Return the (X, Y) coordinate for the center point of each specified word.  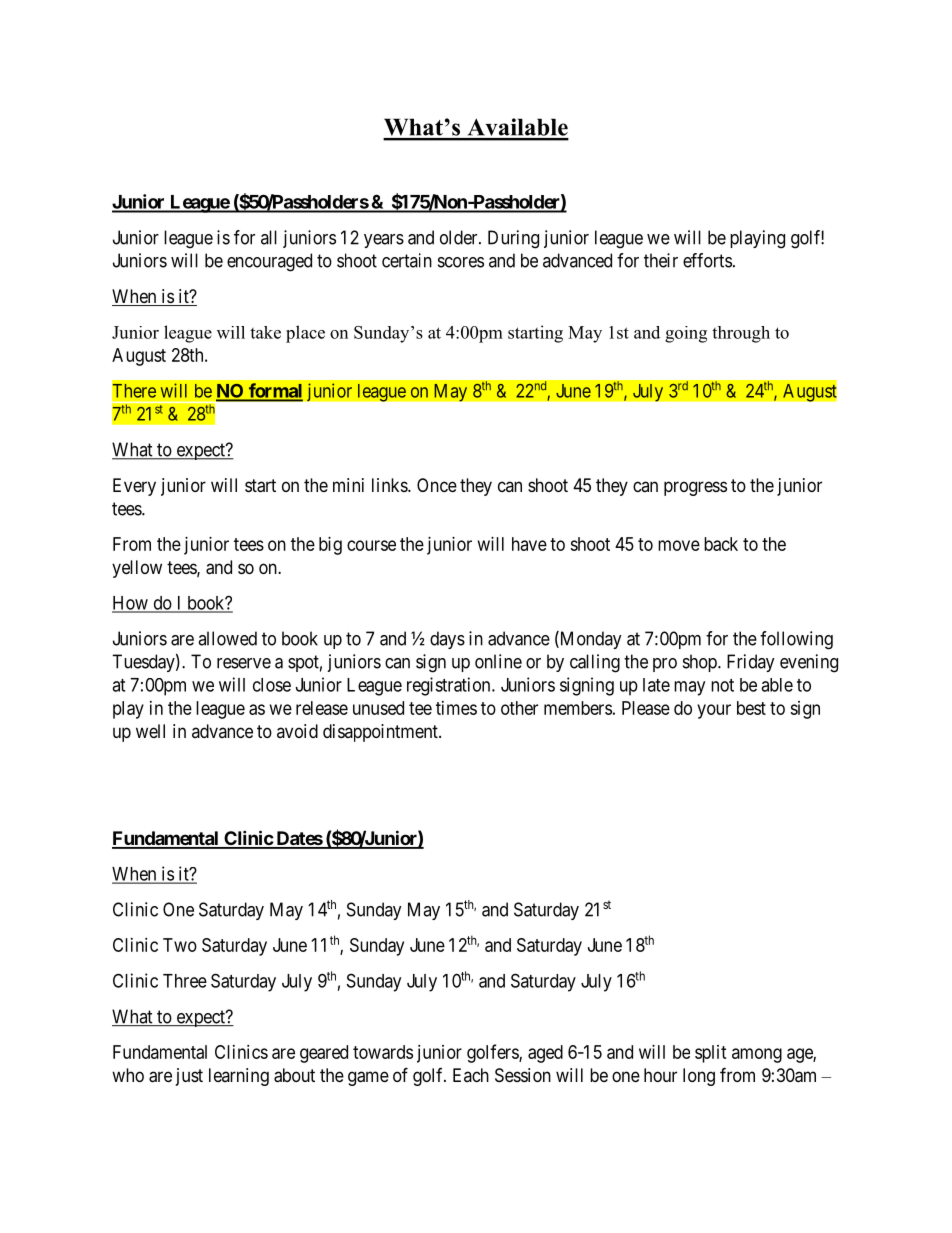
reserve (244, 663)
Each (471, 1075)
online (498, 661)
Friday (751, 663)
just (189, 1077)
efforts (707, 260)
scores (461, 262)
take (265, 332)
